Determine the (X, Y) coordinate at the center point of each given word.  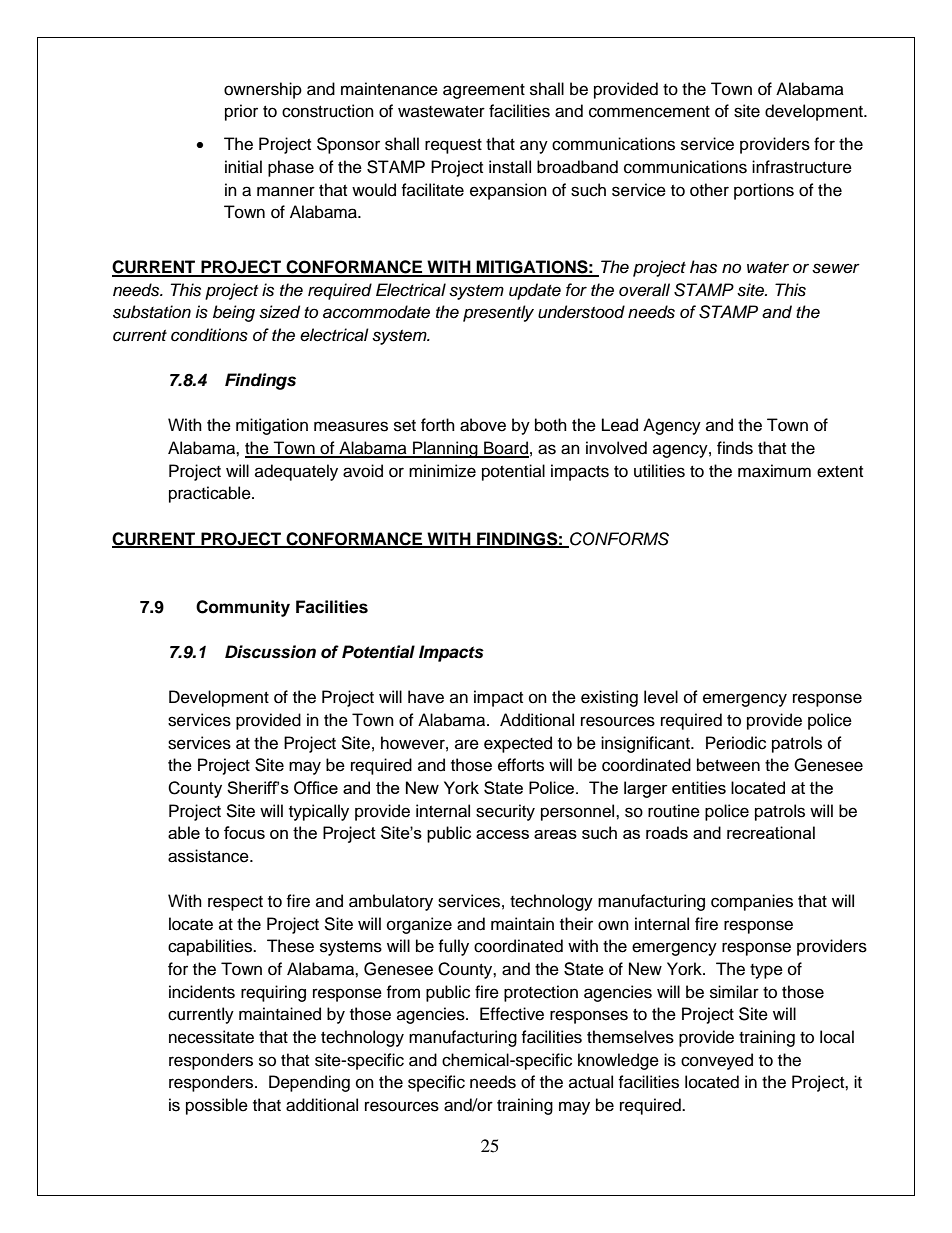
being (234, 313)
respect (235, 903)
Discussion (270, 652)
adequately (296, 472)
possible (217, 1106)
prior (241, 112)
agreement (484, 91)
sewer (836, 268)
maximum (774, 471)
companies (752, 902)
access (502, 834)
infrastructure (802, 167)
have (426, 697)
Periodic (736, 743)
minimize (442, 471)
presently (498, 313)
